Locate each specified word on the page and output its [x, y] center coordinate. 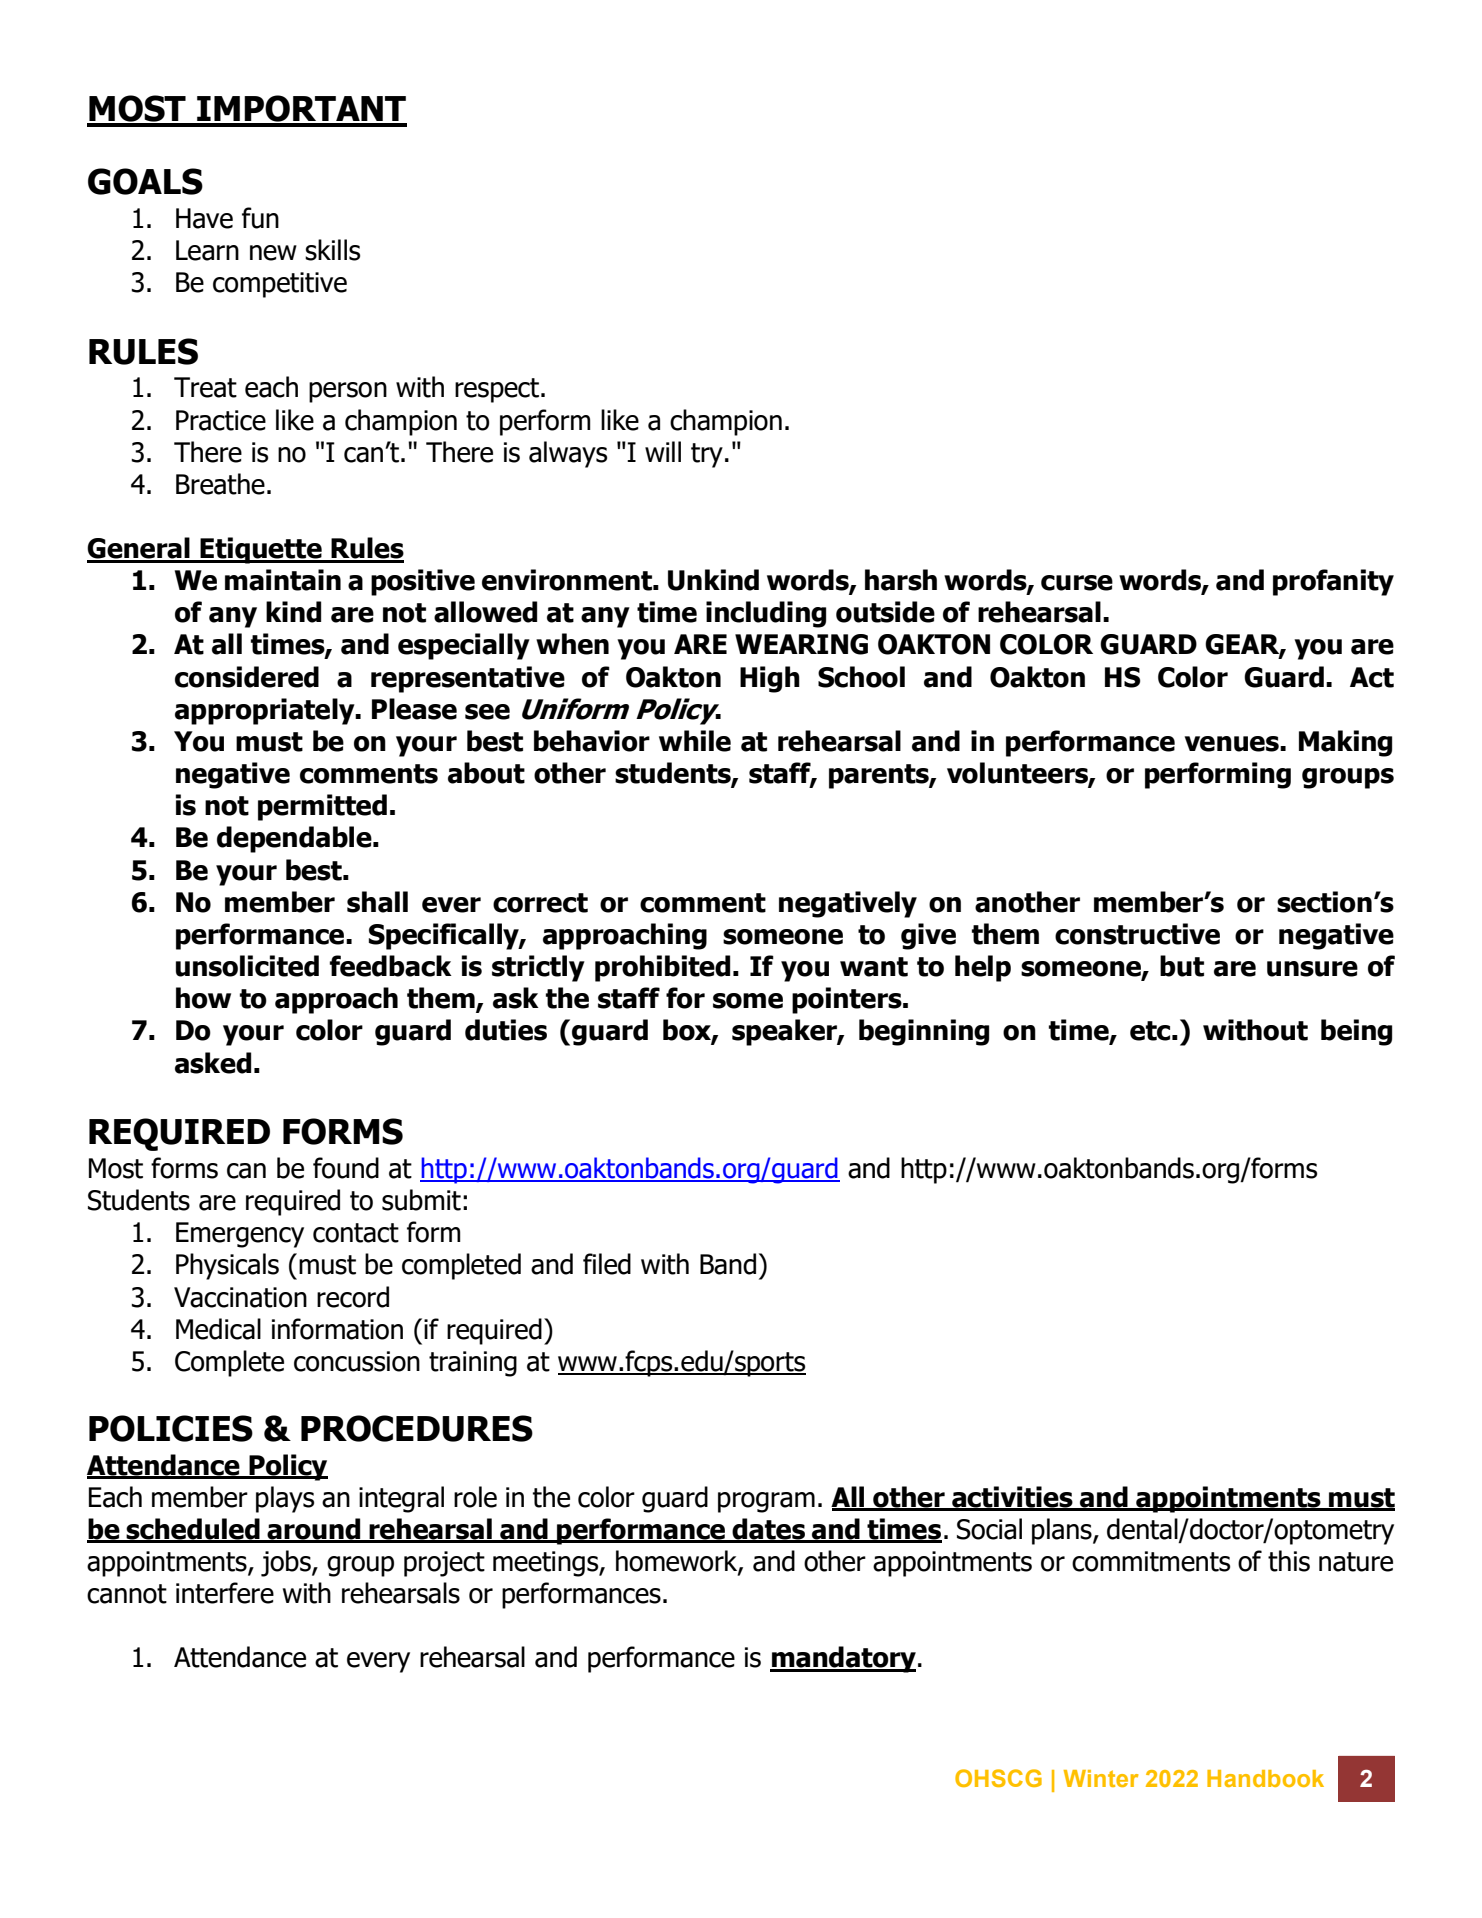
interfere [225, 1593]
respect [498, 390]
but [1182, 966]
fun [260, 218]
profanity [1333, 582]
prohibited [662, 968]
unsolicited [247, 966]
